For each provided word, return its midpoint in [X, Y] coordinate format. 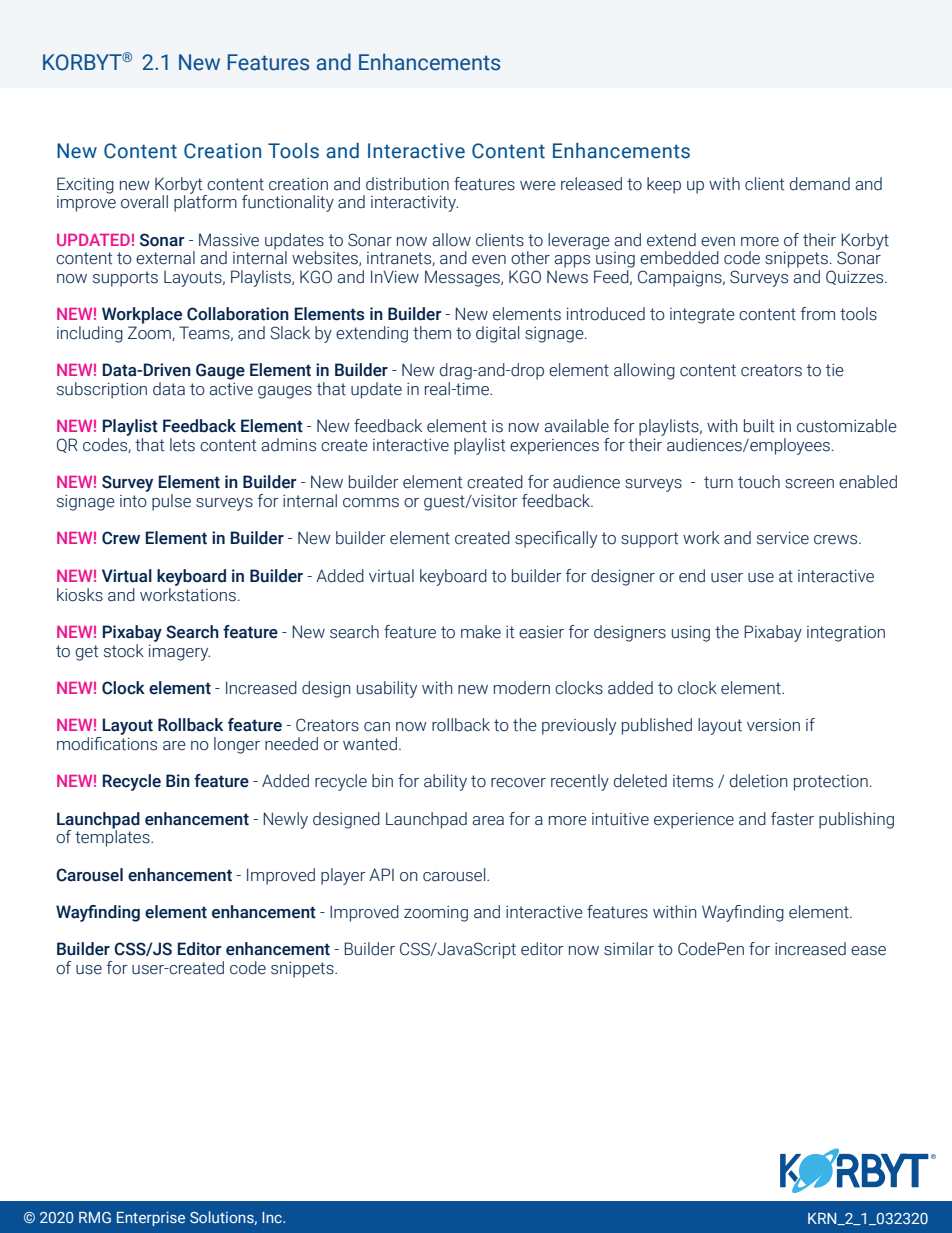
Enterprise [151, 1219]
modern [522, 688]
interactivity [414, 204]
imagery [179, 653]
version [773, 725]
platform [205, 202]
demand [820, 184]
